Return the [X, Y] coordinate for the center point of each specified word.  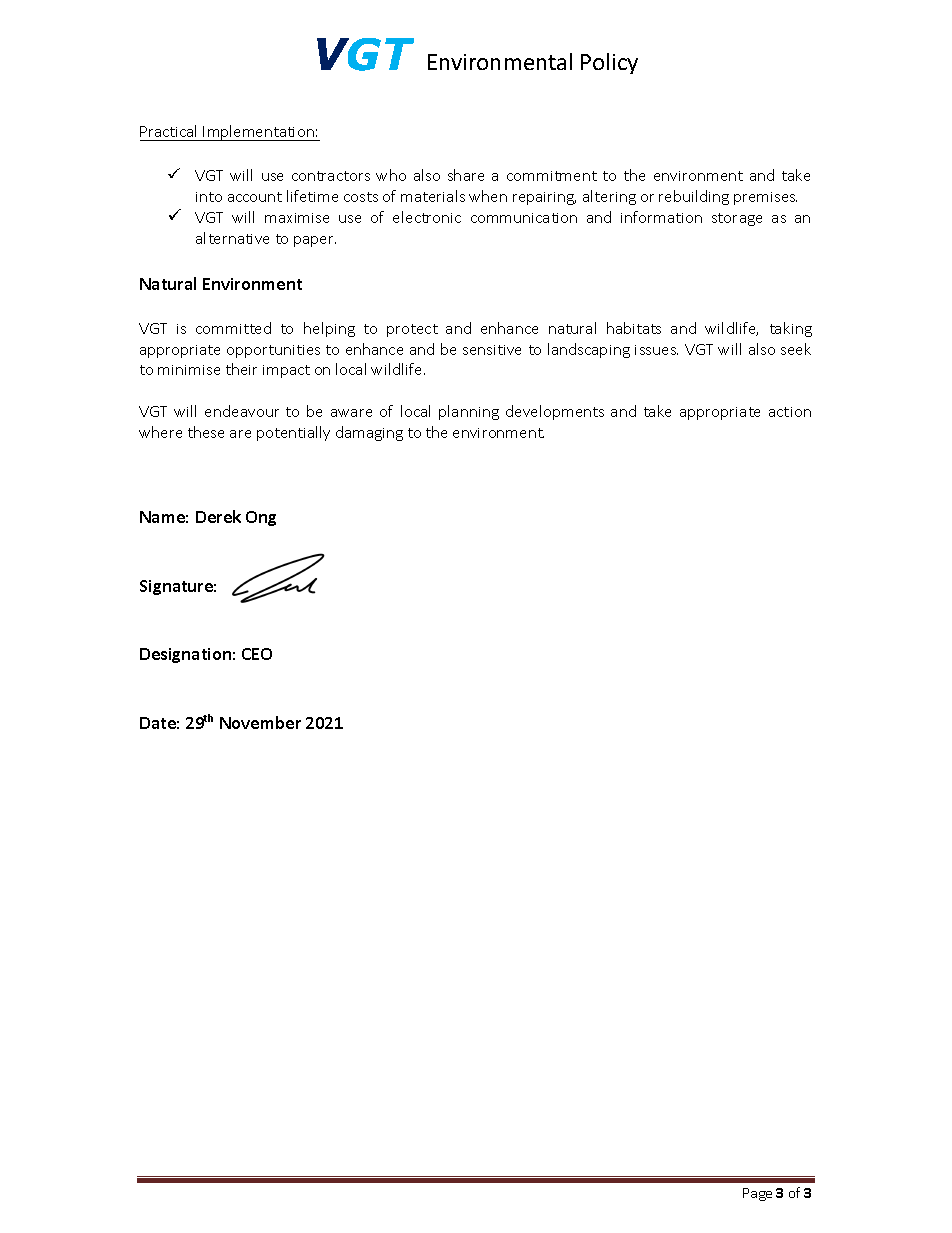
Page [757, 1194]
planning [469, 412]
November [260, 722]
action [790, 412]
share [466, 175]
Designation [185, 655]
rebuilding [694, 197]
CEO [257, 654]
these [206, 432]
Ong [261, 518]
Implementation [259, 133]
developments [555, 412]
